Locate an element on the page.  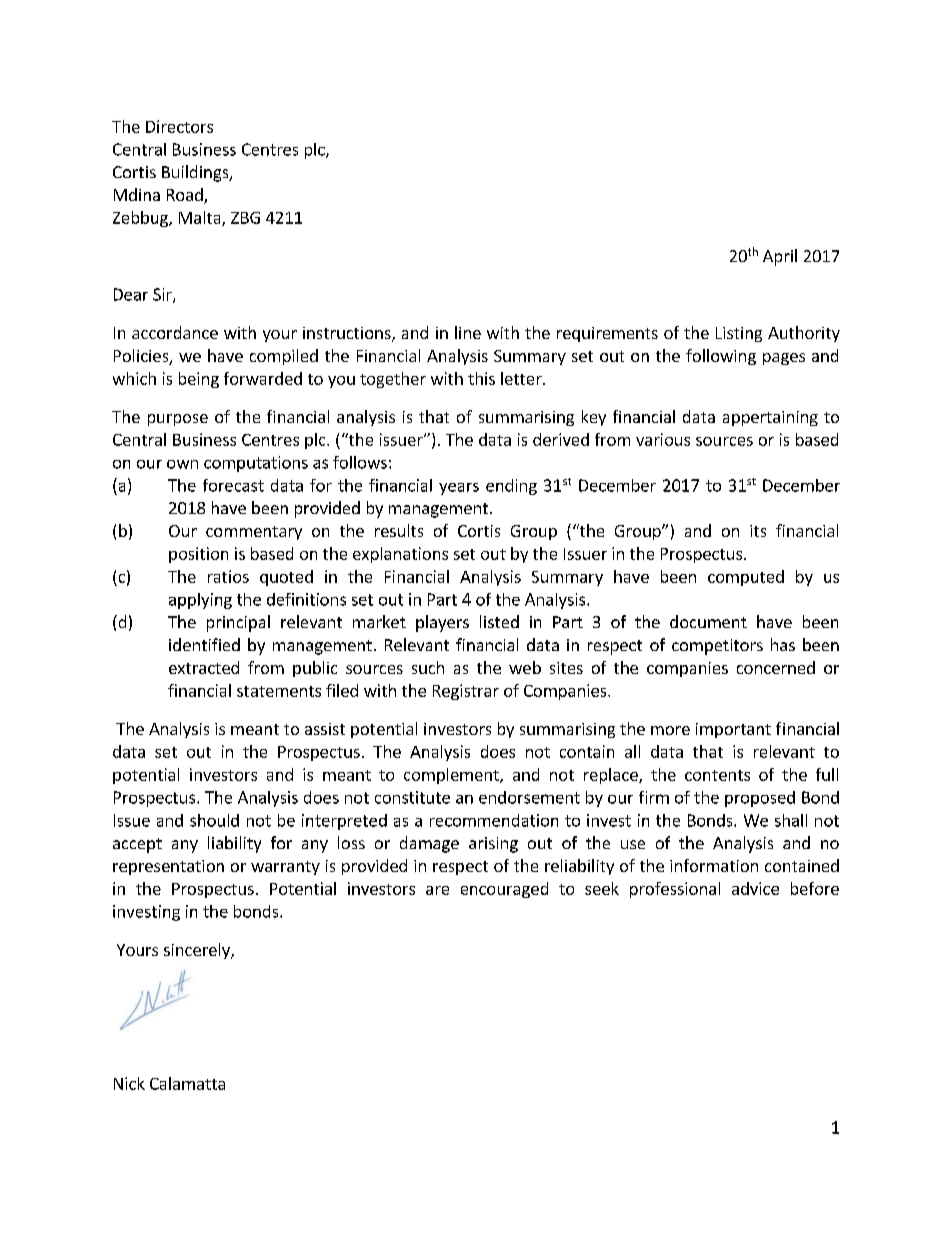
computed is located at coordinates (746, 578).
